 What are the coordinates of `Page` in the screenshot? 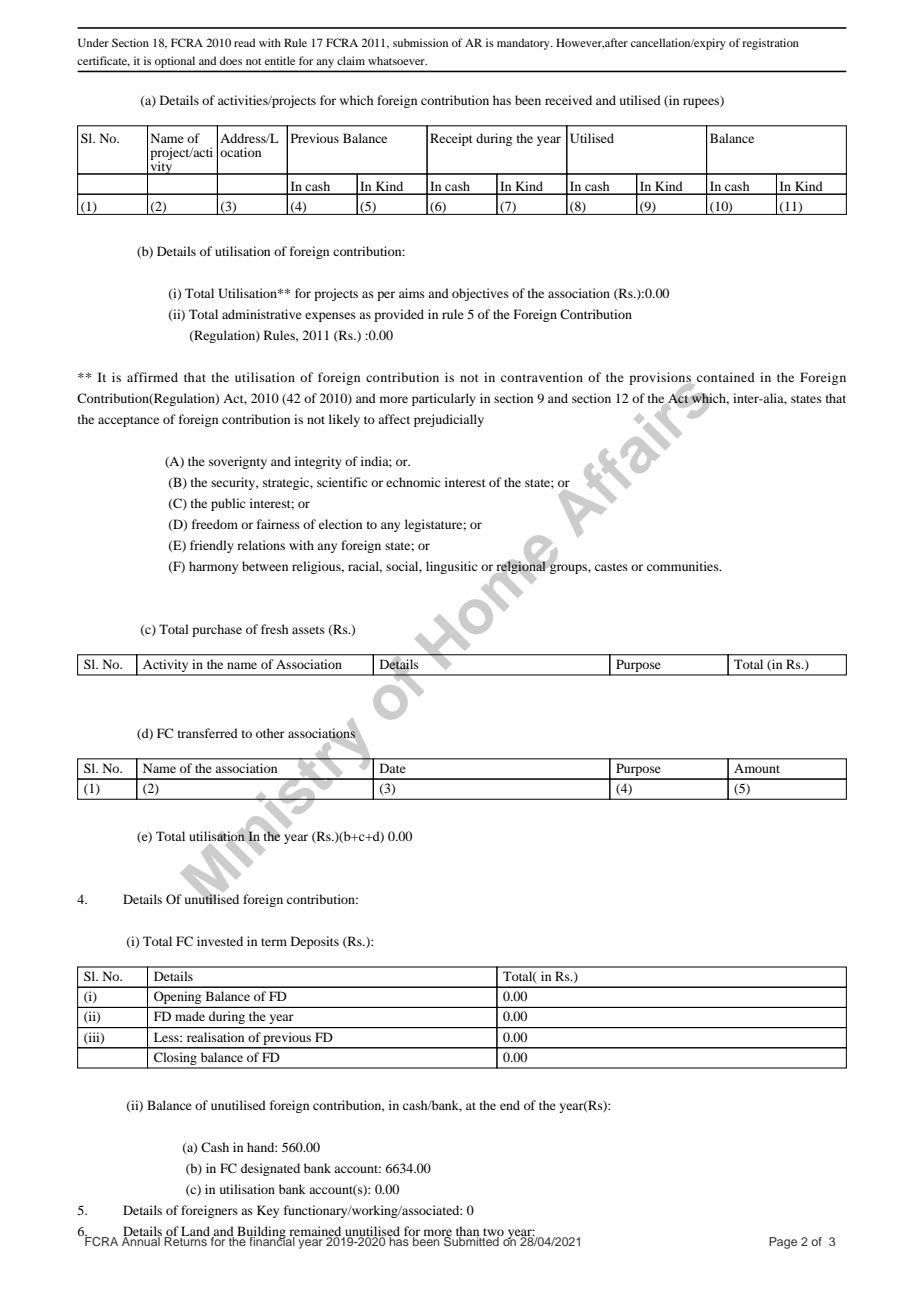 It's located at (783, 1243).
